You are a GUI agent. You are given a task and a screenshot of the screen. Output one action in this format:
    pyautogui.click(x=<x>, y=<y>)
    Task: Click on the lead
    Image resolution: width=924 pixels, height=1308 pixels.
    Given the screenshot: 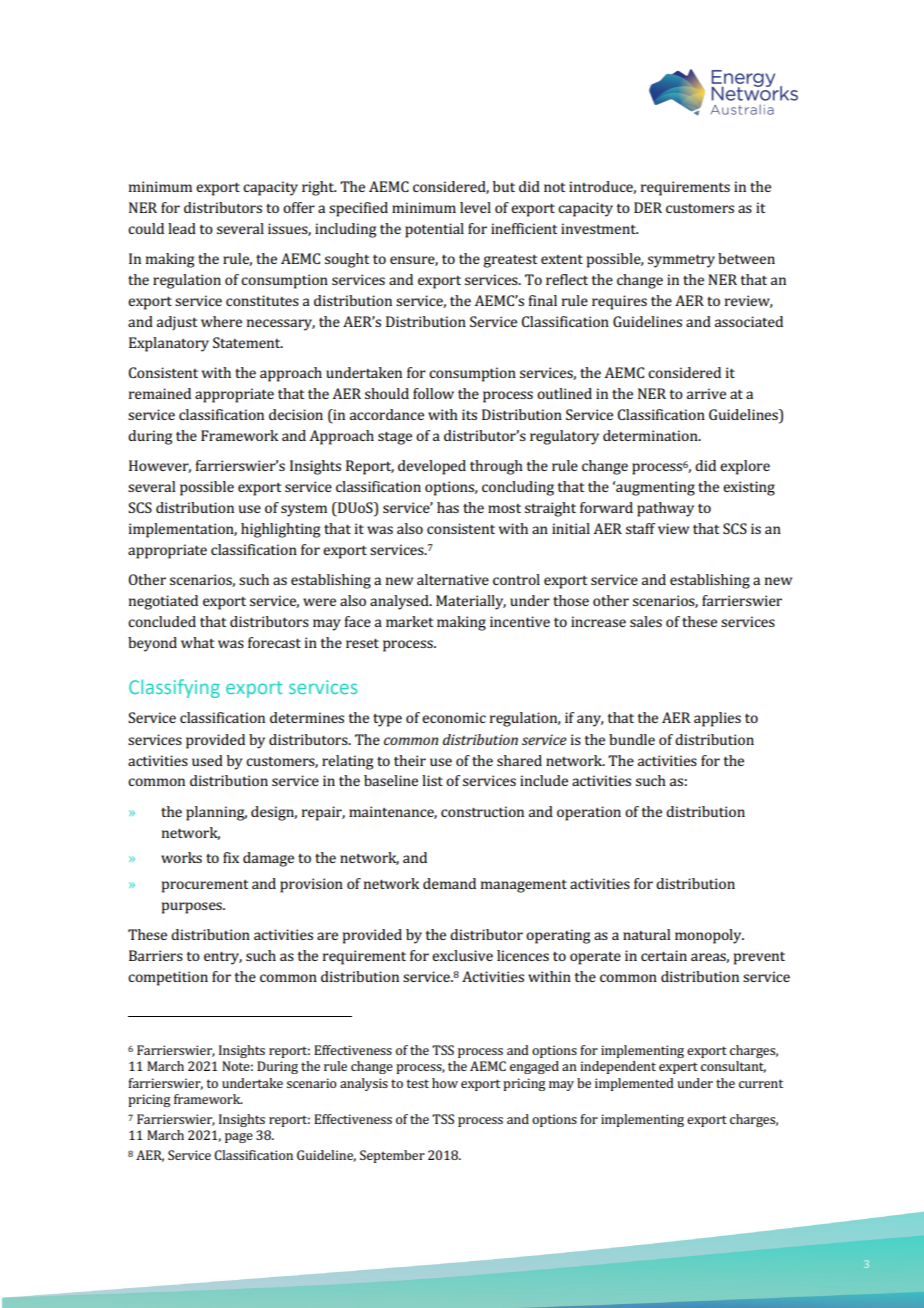 What is the action you would take?
    pyautogui.click(x=182, y=228)
